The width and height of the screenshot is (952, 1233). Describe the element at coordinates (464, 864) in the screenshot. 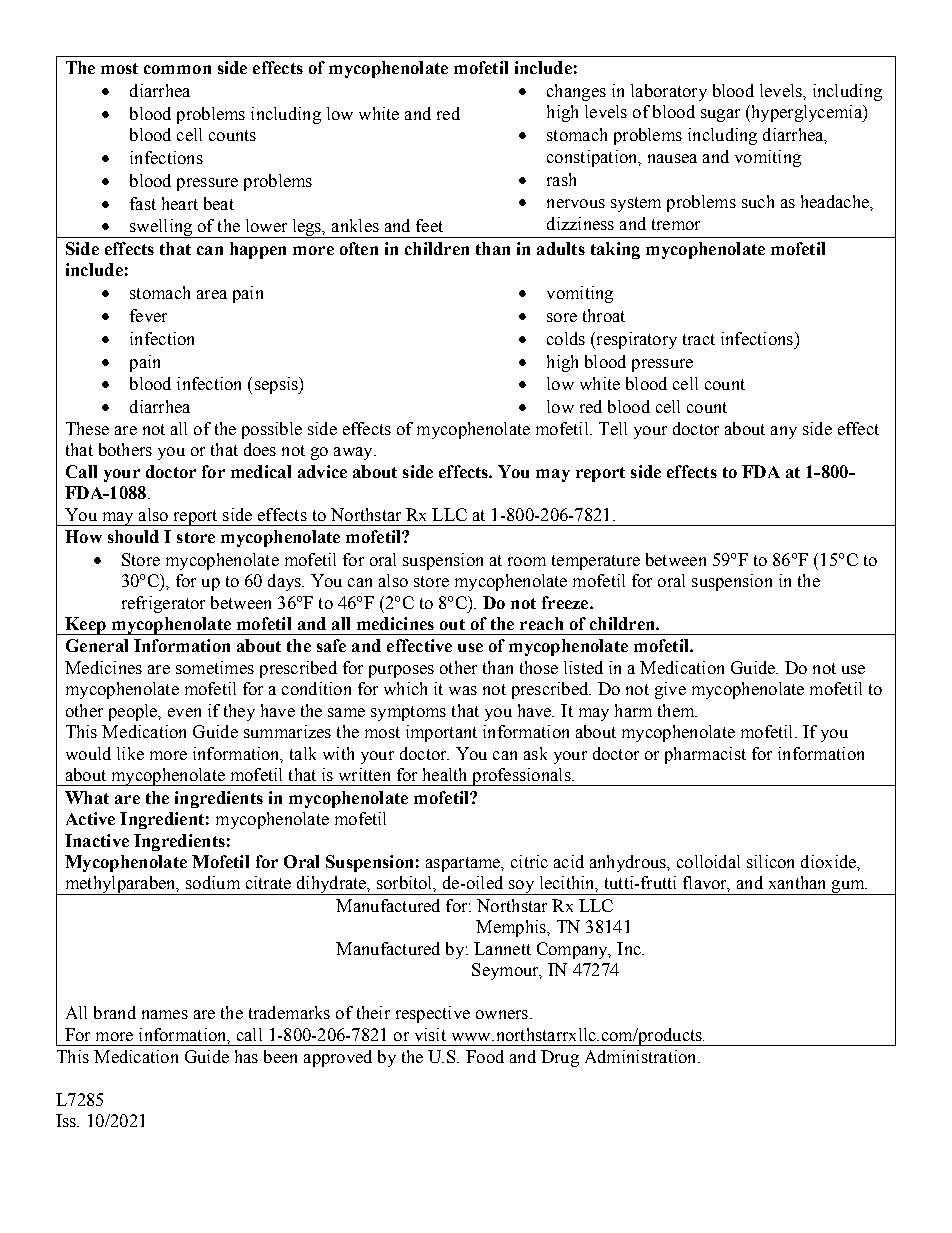

I see `aspartame` at that location.
